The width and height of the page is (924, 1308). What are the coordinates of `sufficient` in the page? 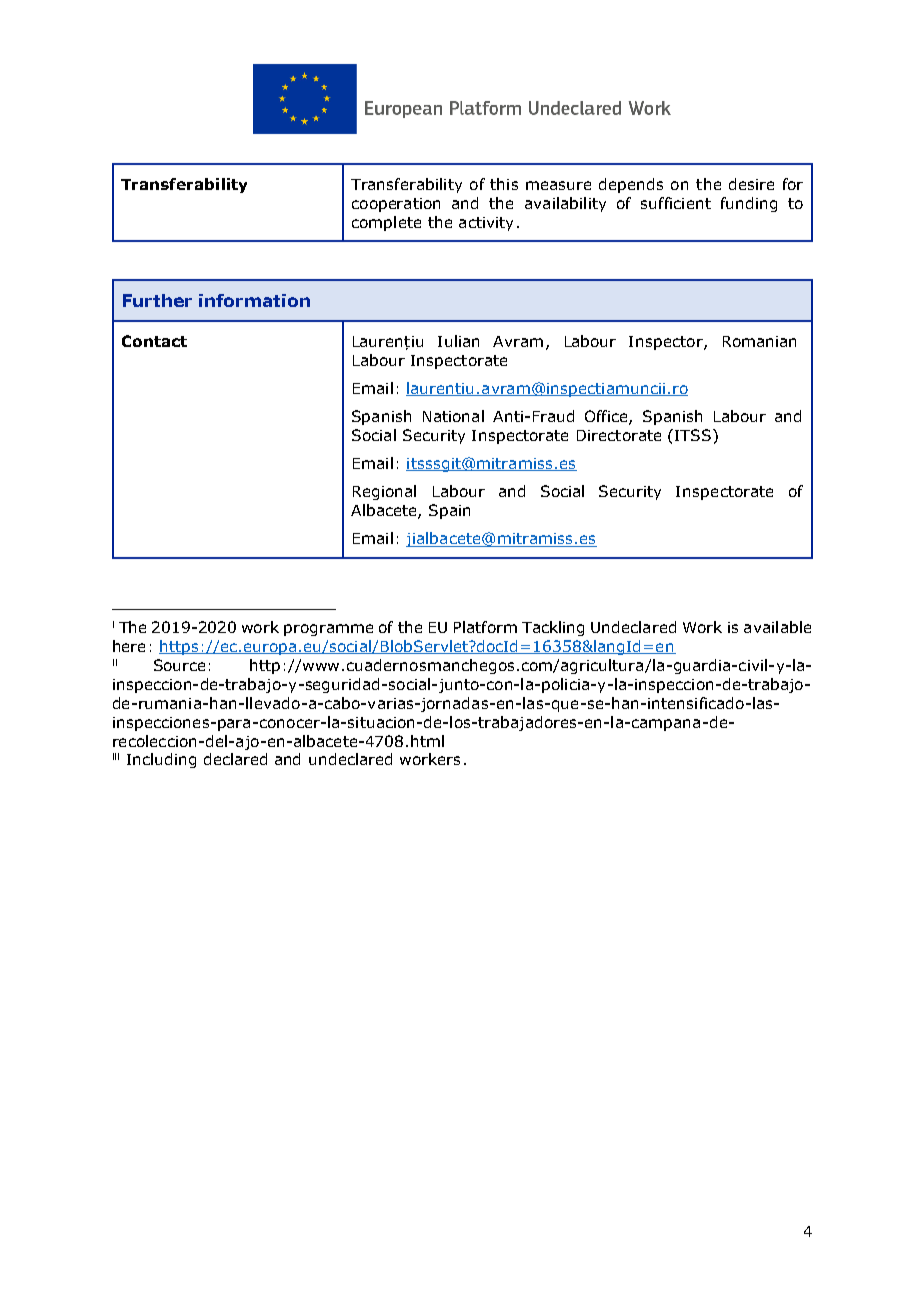 It's located at (676, 203).
